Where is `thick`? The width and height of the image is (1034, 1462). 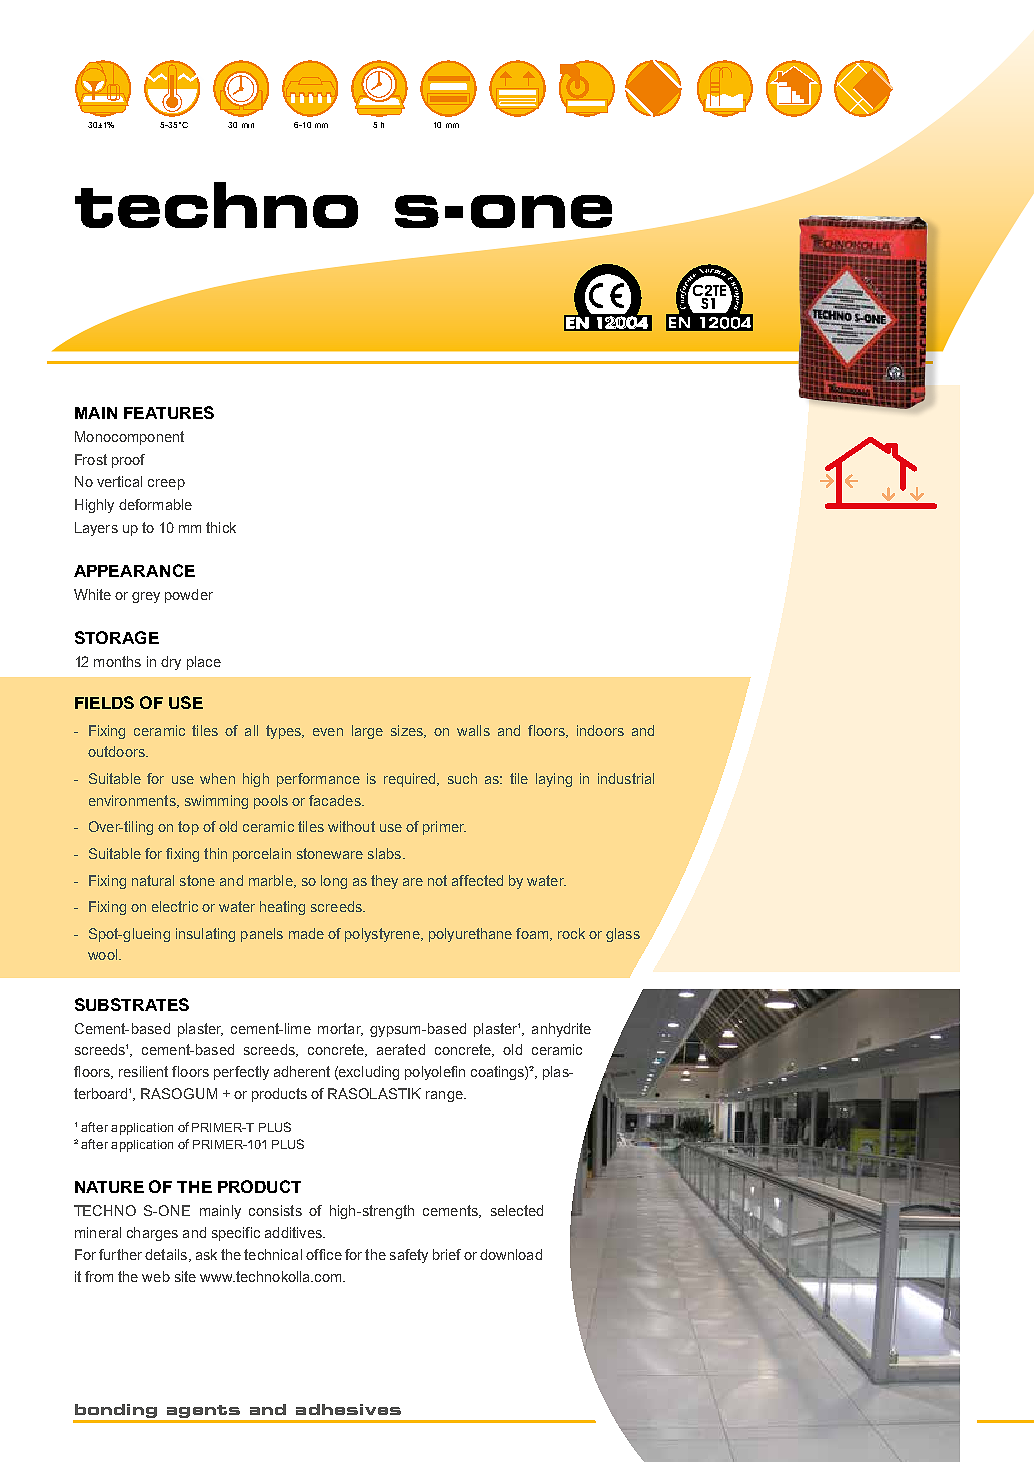
thick is located at coordinates (221, 527).
